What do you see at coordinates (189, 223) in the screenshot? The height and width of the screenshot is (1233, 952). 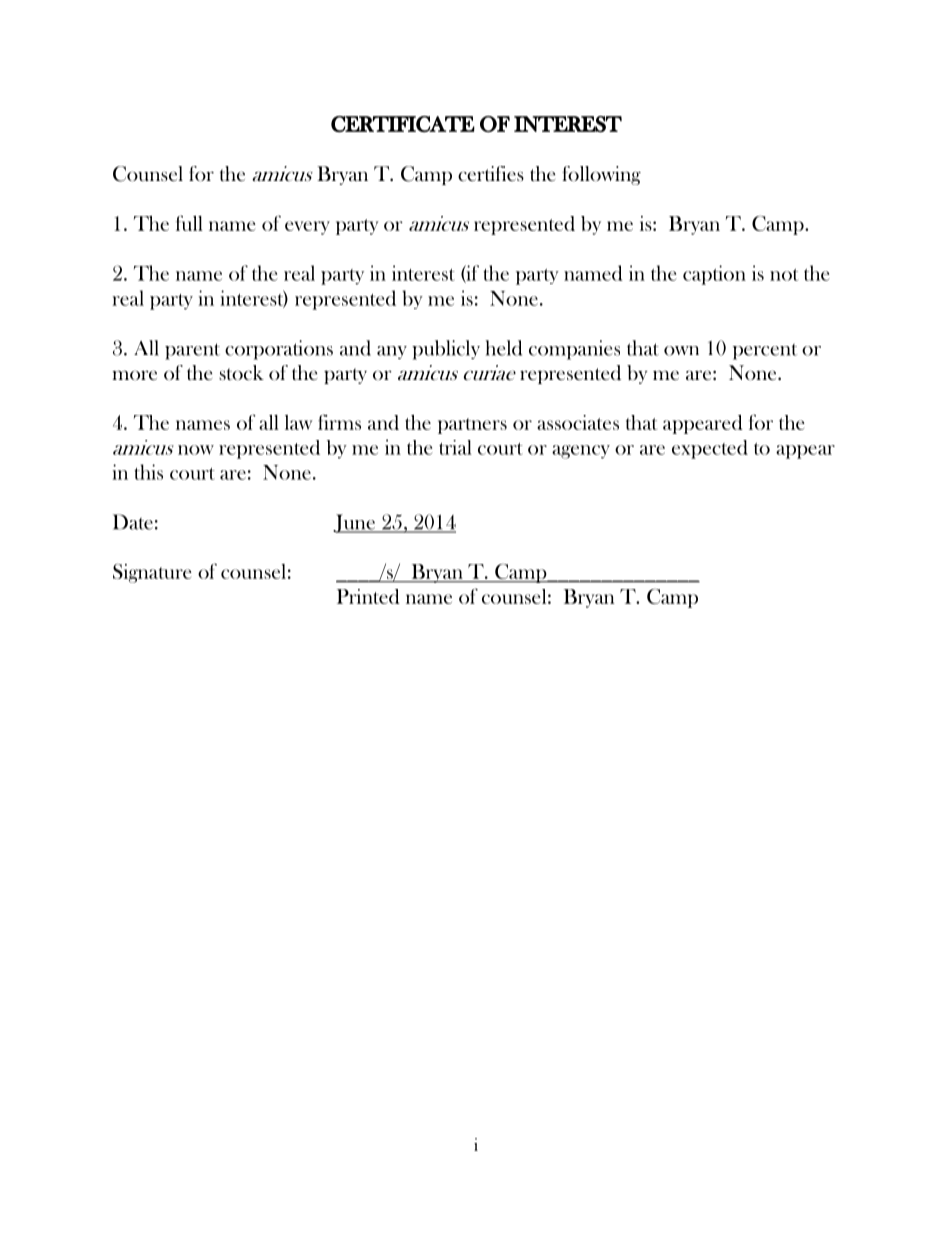 I see `full` at bounding box center [189, 223].
